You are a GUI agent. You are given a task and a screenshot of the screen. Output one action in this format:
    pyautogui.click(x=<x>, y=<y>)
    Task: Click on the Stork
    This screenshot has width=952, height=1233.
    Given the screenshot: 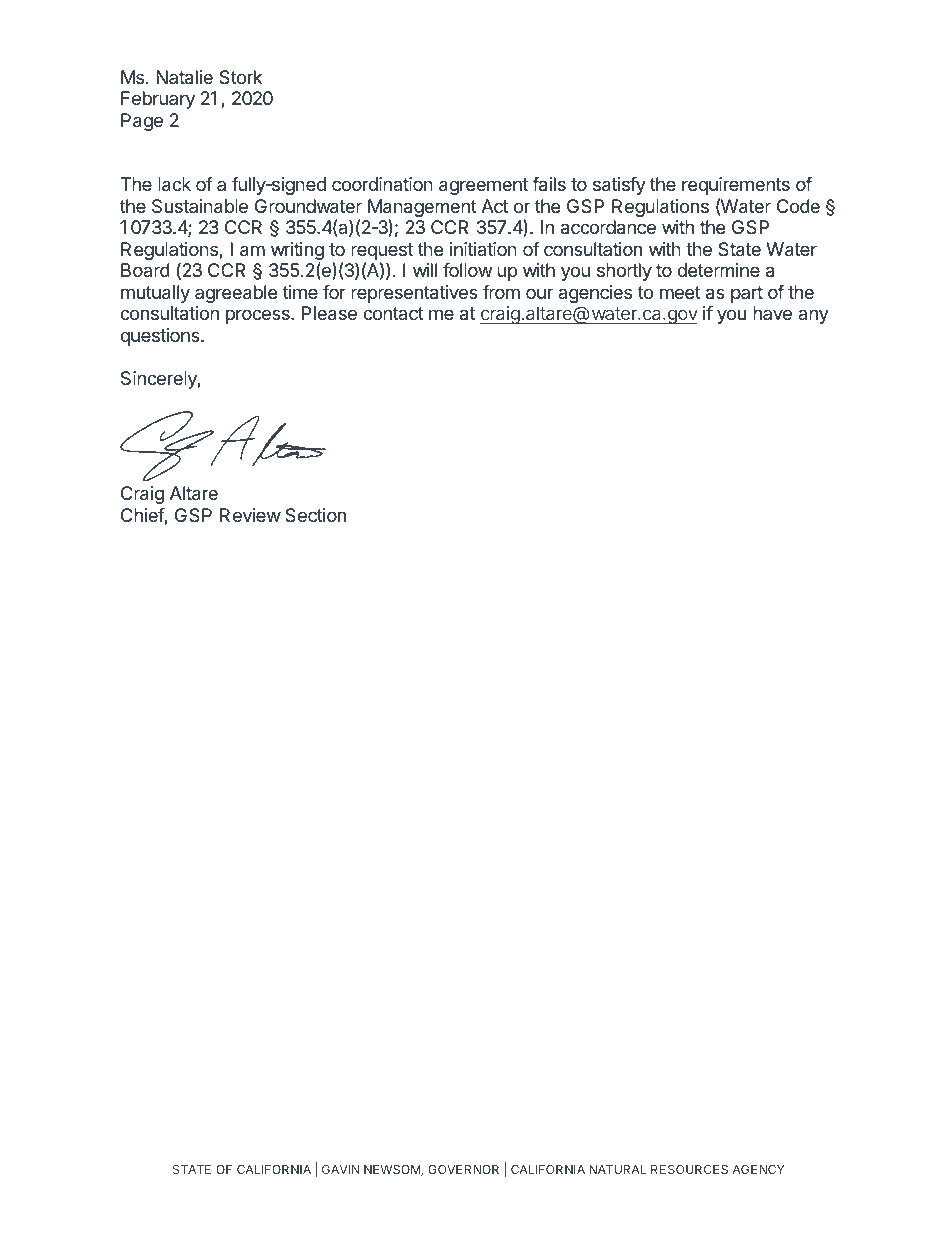 What is the action you would take?
    pyautogui.click(x=240, y=77)
